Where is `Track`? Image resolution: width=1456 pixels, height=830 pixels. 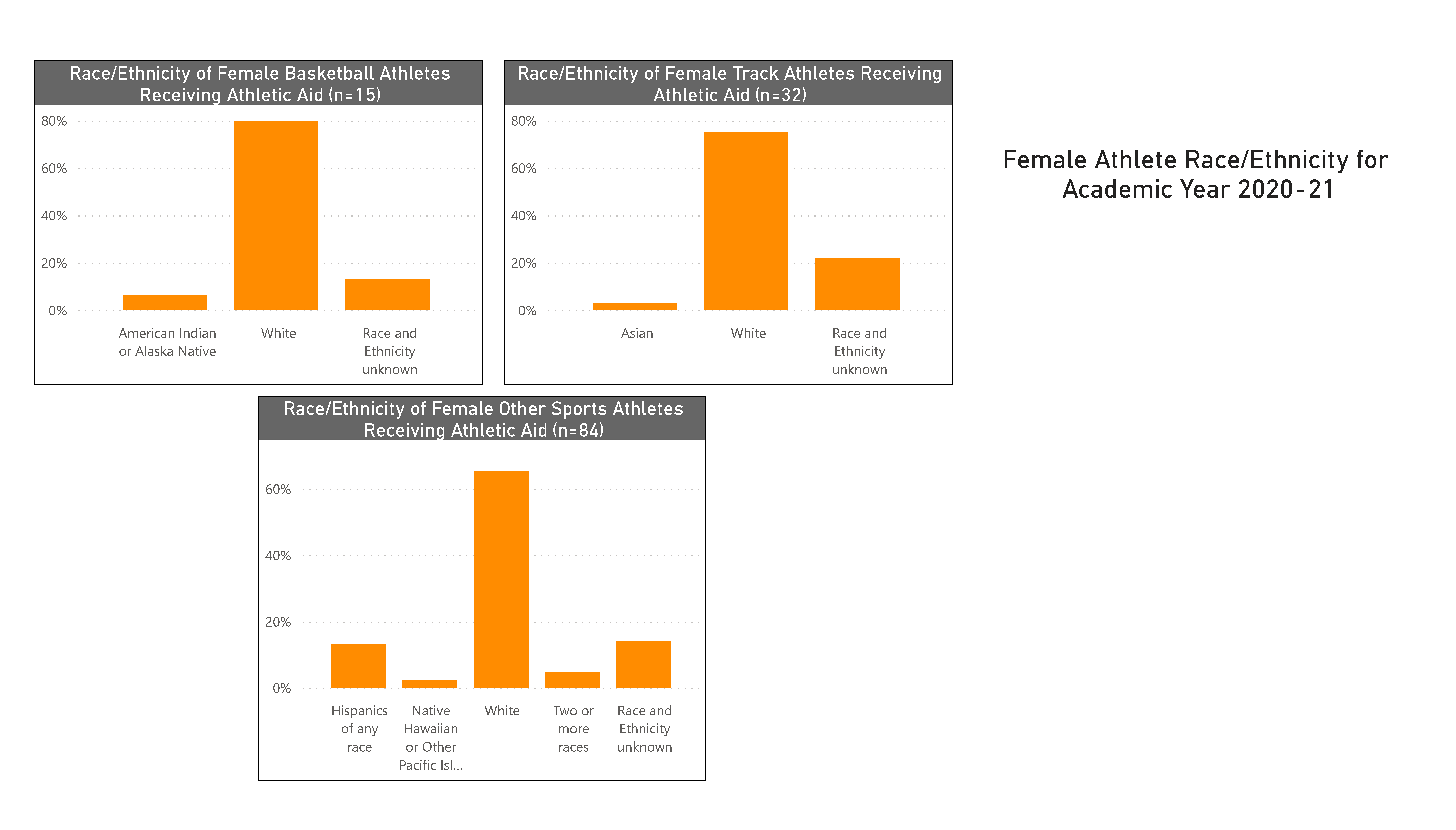 Track is located at coordinates (756, 73).
